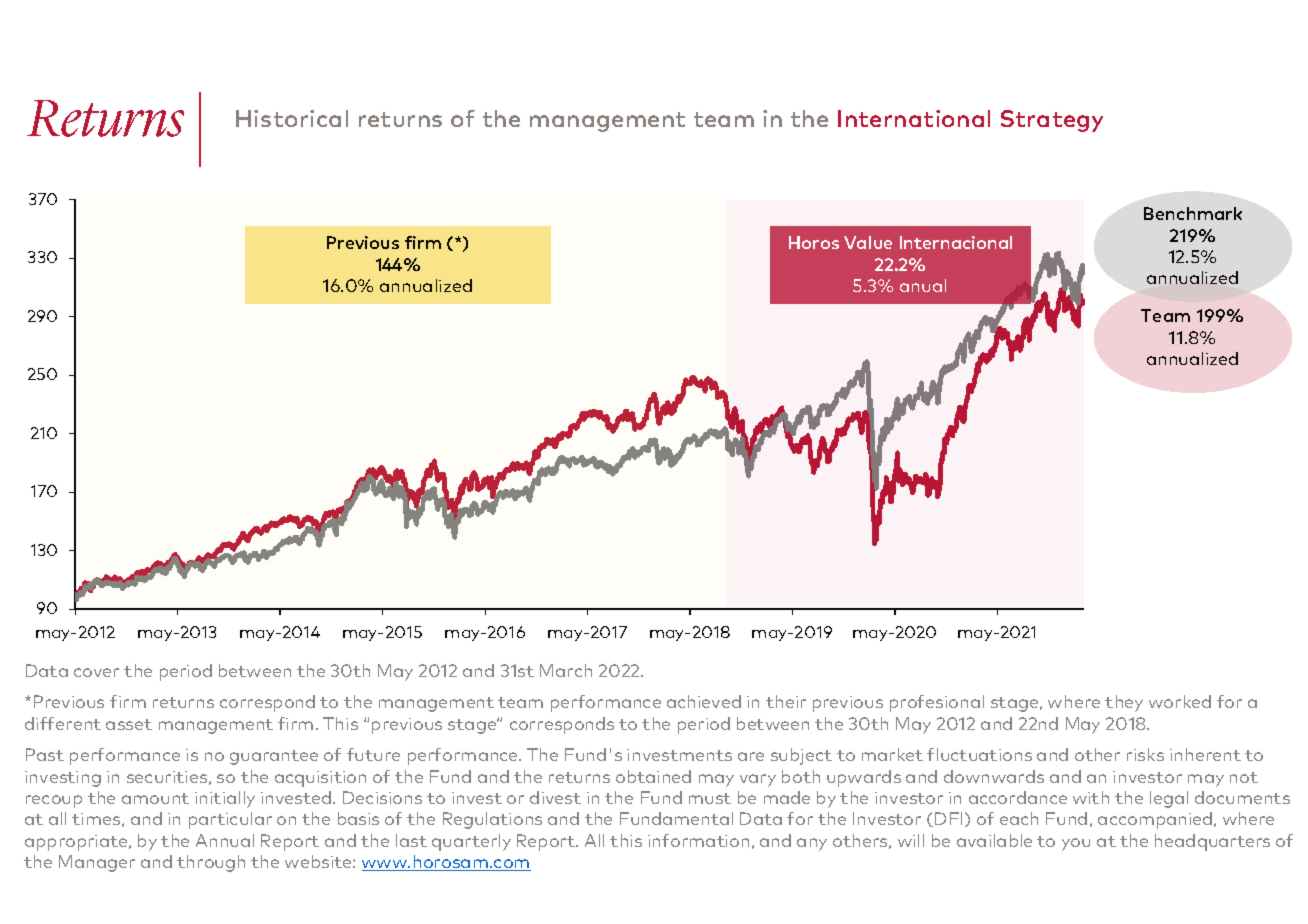 This screenshot has width=1308, height=924. Describe the element at coordinates (868, 242) in the screenshot. I see `Value` at that location.
